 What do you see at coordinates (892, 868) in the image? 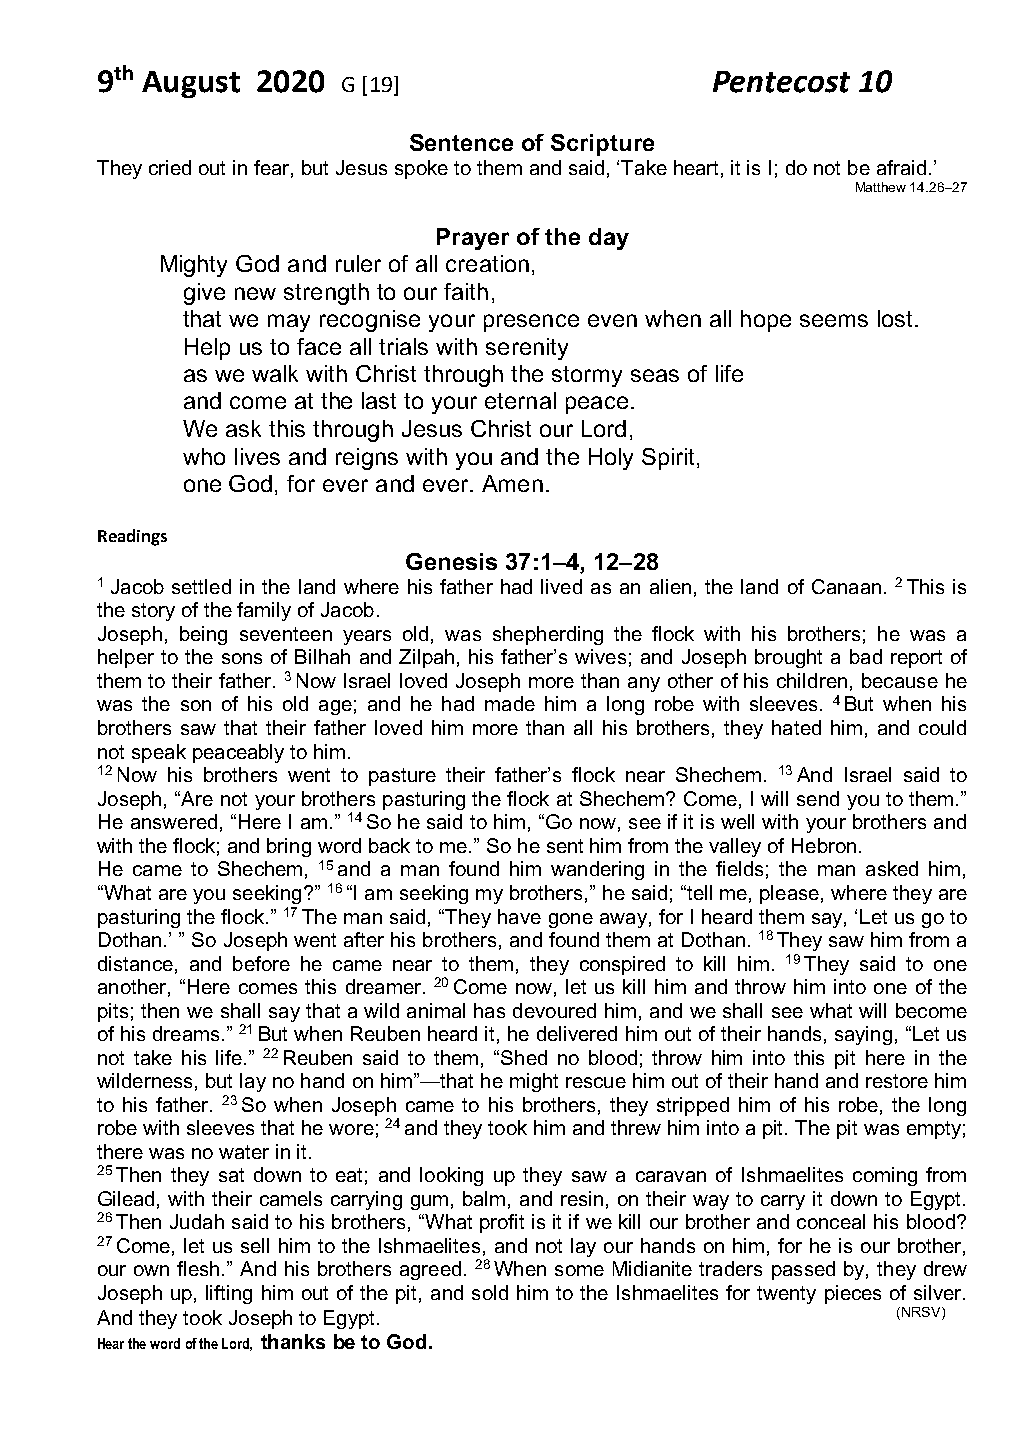
I see `asked` at bounding box center [892, 868].
